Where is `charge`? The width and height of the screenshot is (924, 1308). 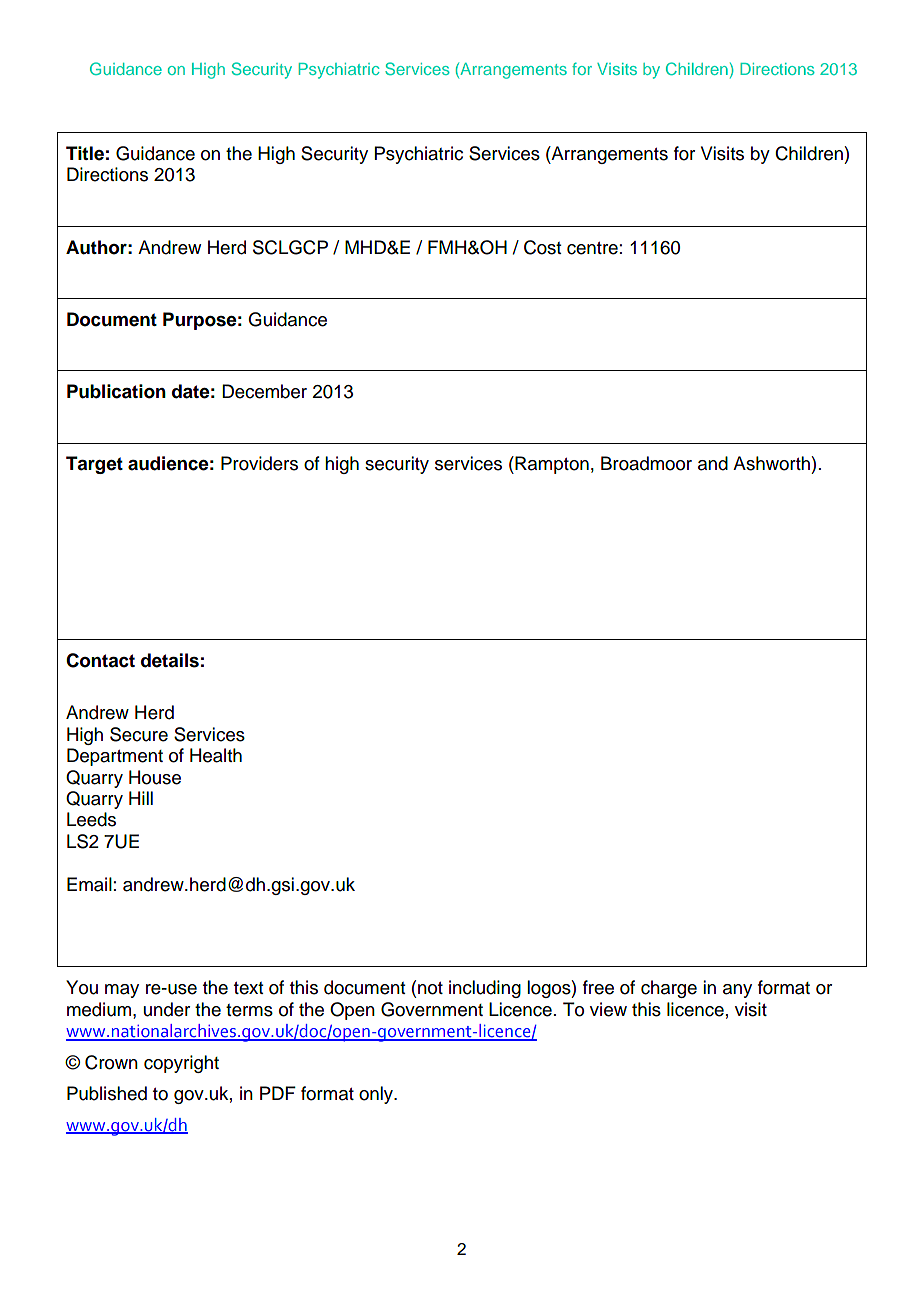
charge is located at coordinates (669, 989).
